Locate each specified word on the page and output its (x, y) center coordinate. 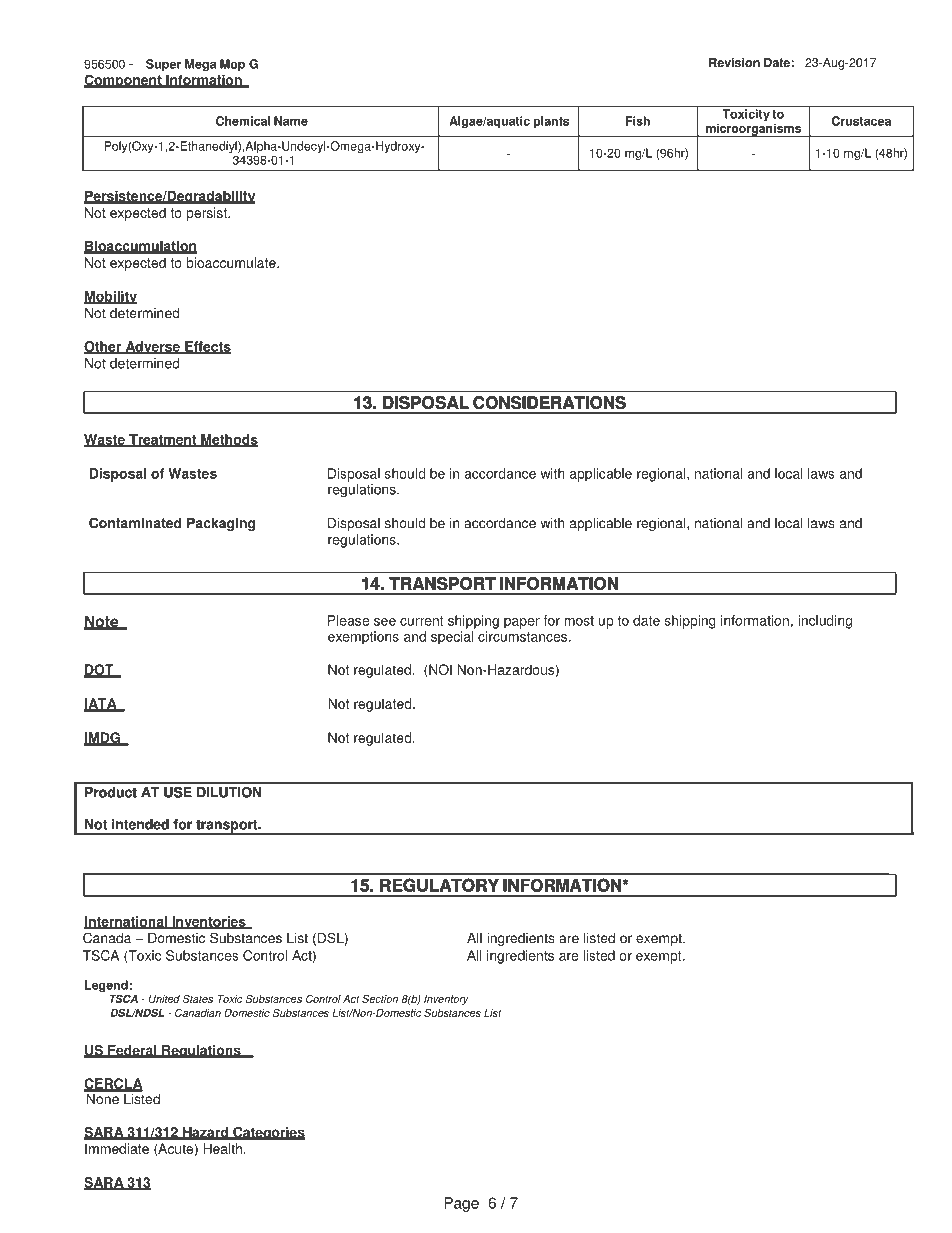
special (452, 638)
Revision (734, 63)
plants (551, 122)
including (825, 622)
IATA (101, 704)
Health (222, 1148)
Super (163, 65)
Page (461, 1204)
